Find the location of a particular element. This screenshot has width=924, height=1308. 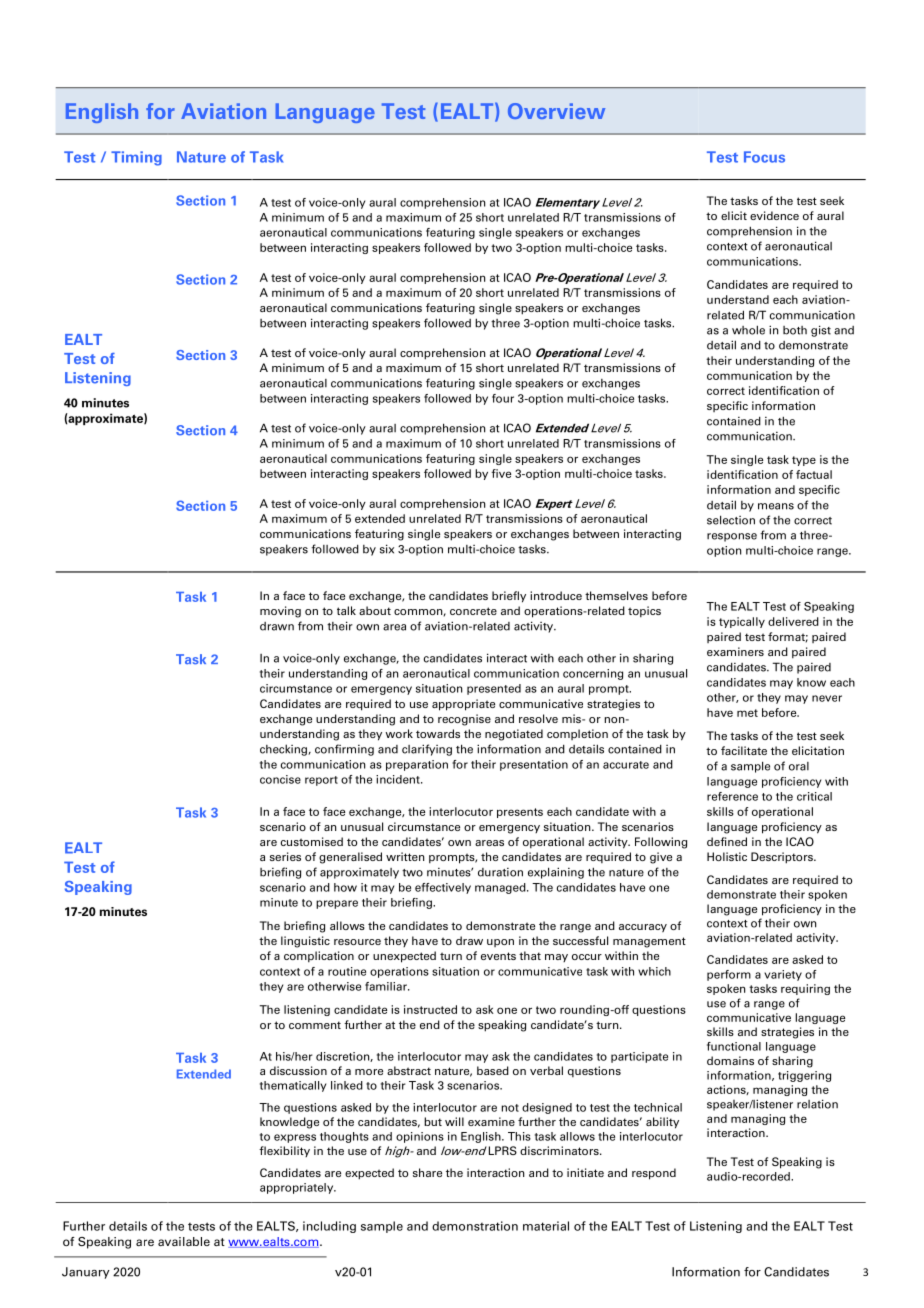

four is located at coordinates (503, 398).
